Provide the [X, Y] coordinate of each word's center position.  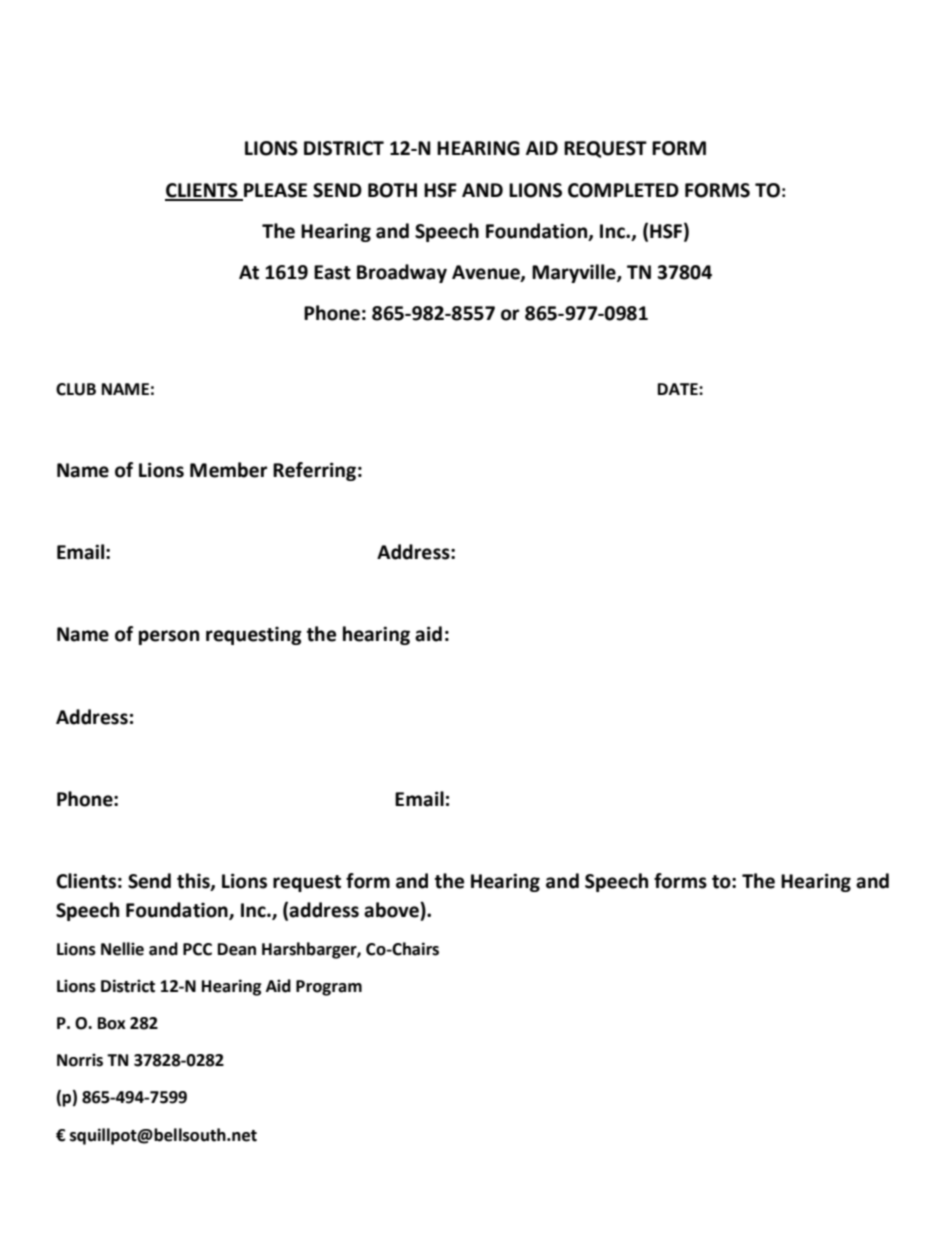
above [392, 910]
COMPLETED [623, 190]
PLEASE [275, 190]
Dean [237, 949]
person [169, 637]
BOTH [392, 190]
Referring [314, 471]
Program [329, 988]
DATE [679, 389]
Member [228, 470]
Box [112, 1023]
